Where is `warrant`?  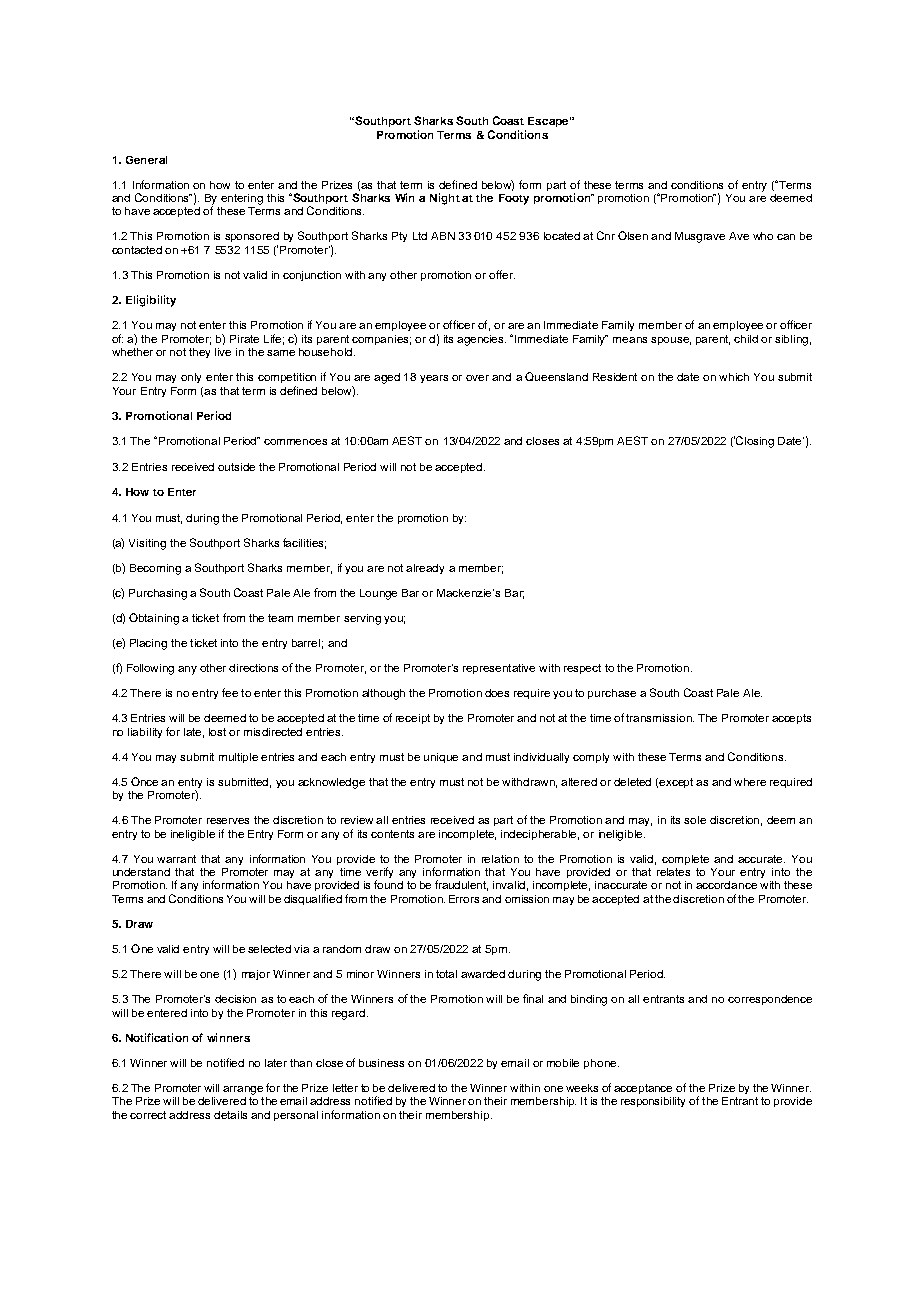
warrant is located at coordinates (176, 859).
